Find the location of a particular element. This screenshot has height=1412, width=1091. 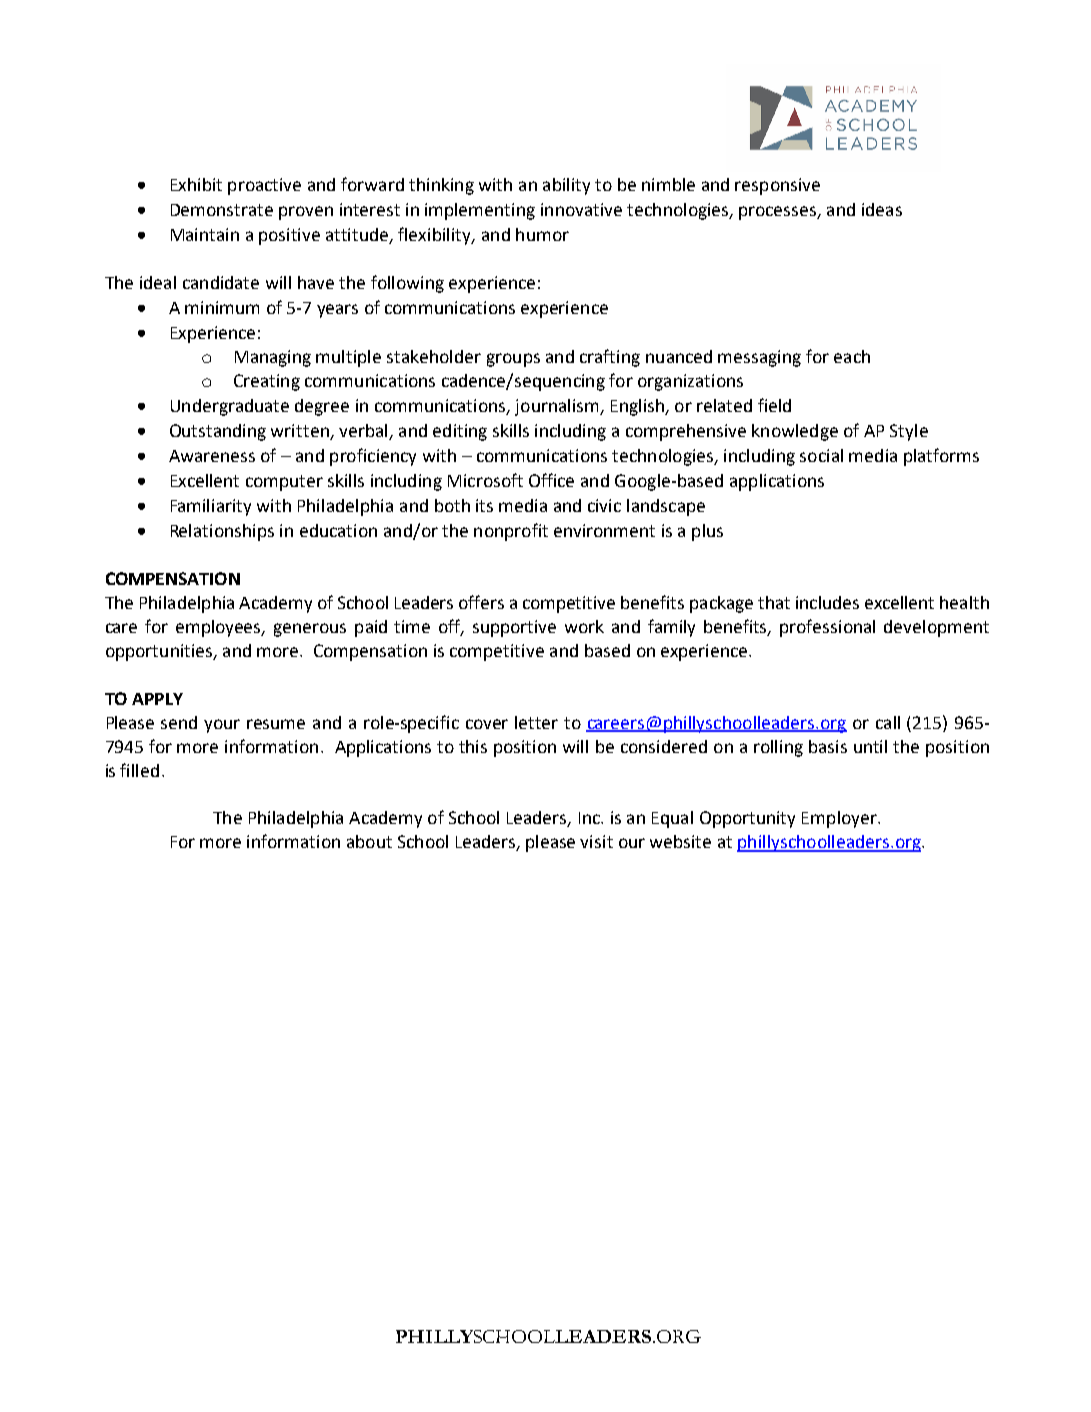

visit is located at coordinates (596, 841).
